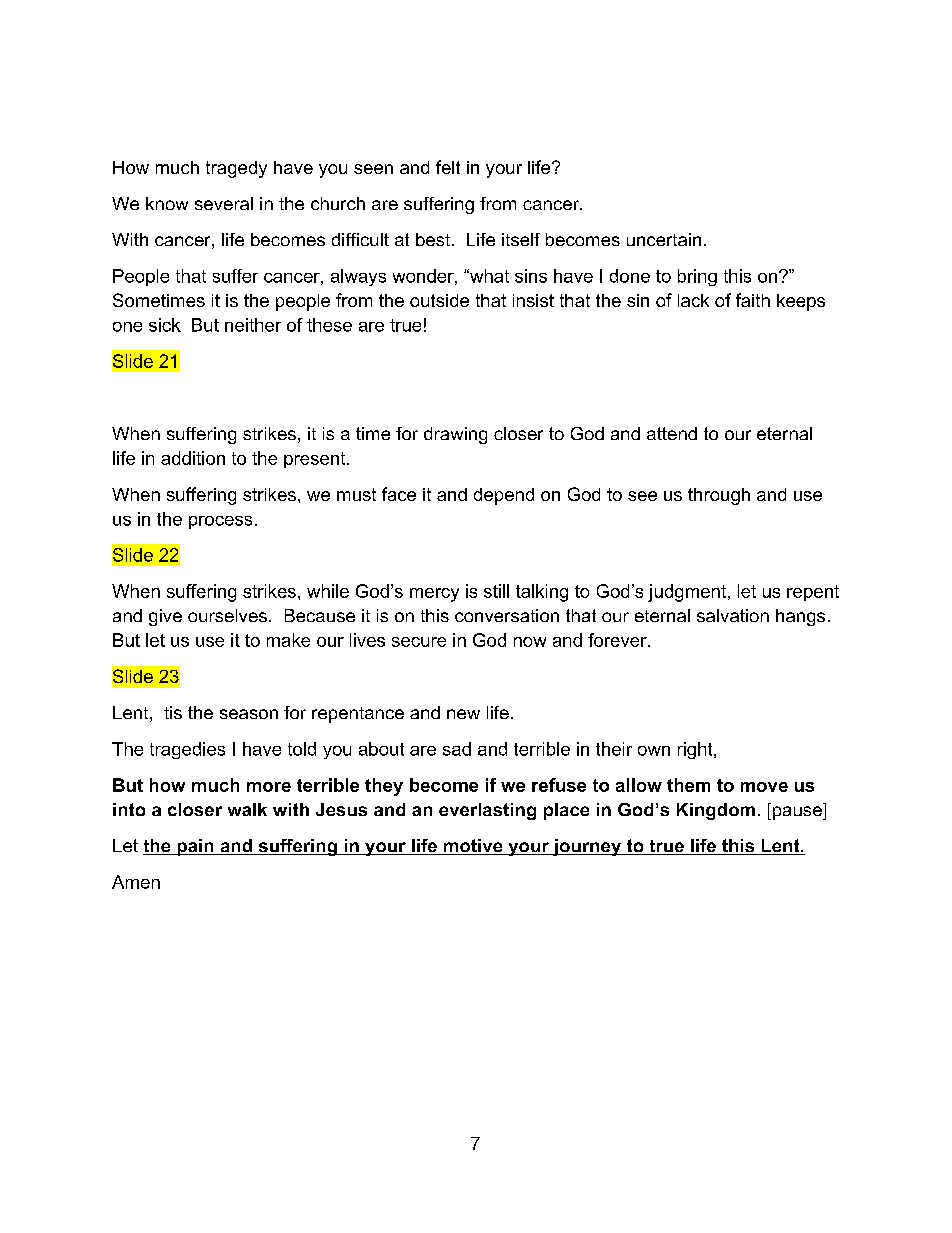  I want to click on uncertain, so click(664, 239).
